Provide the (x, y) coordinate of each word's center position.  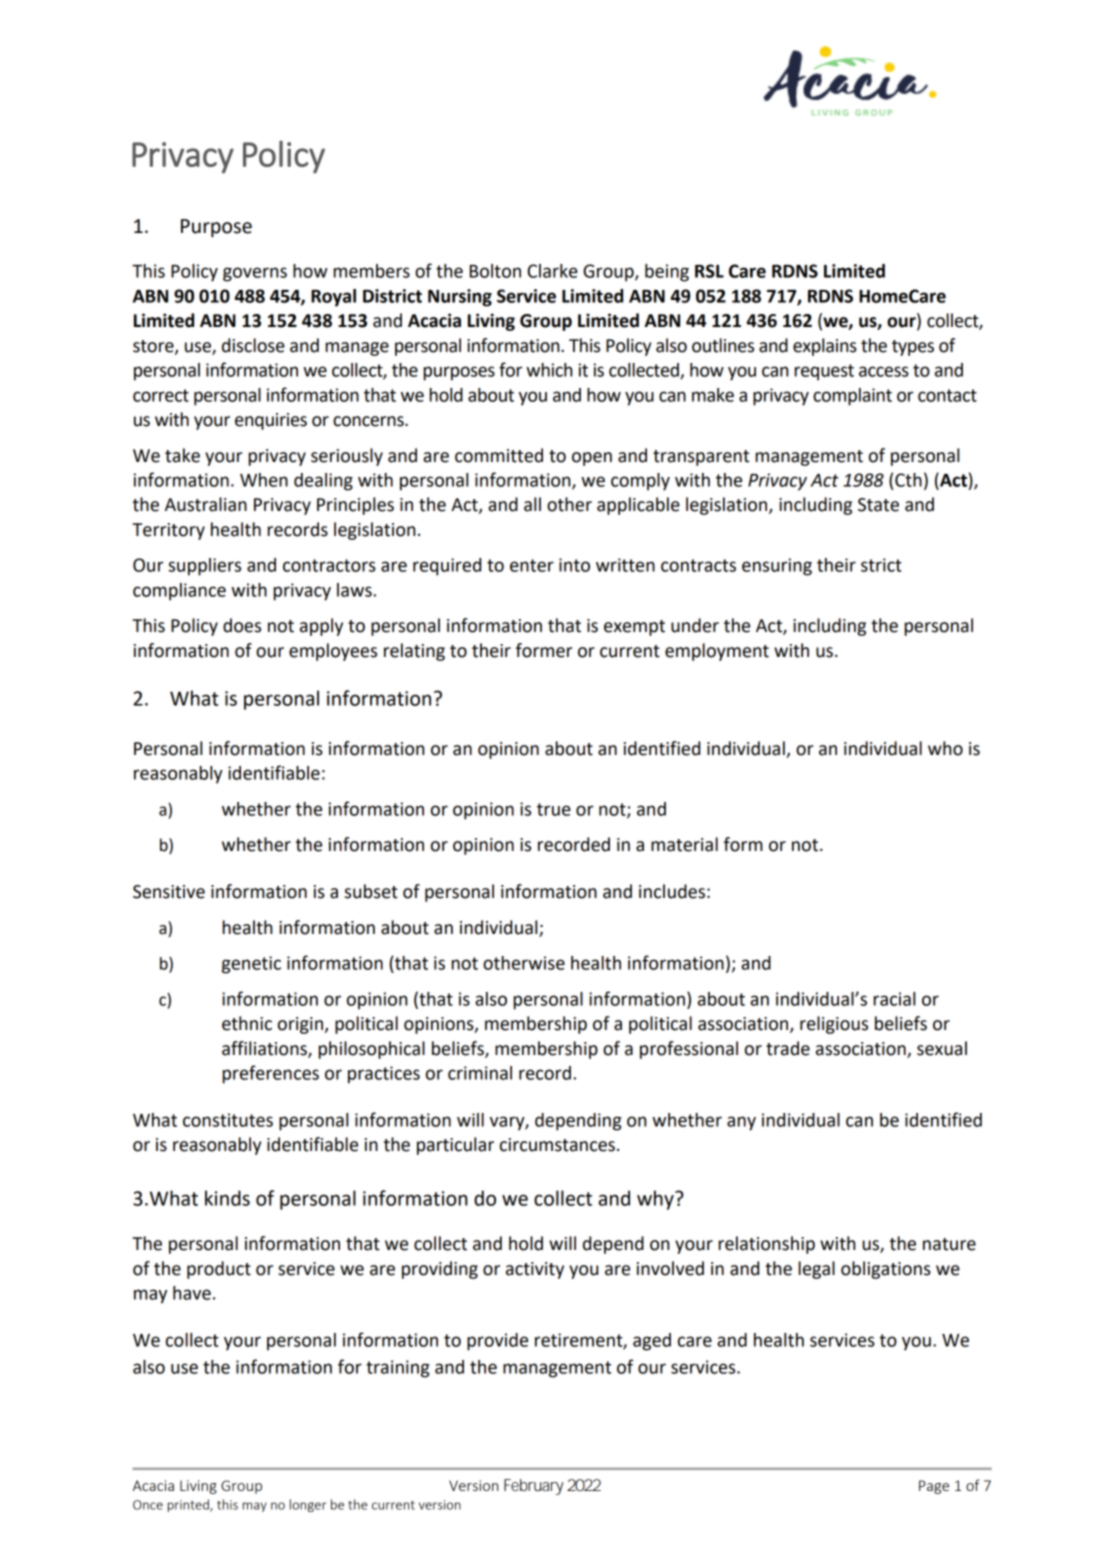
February (533, 1487)
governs (255, 274)
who (945, 748)
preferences (271, 1074)
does (242, 625)
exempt (634, 628)
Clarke (552, 271)
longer (308, 1505)
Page (934, 1487)
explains (825, 347)
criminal (480, 1073)
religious (834, 1025)
